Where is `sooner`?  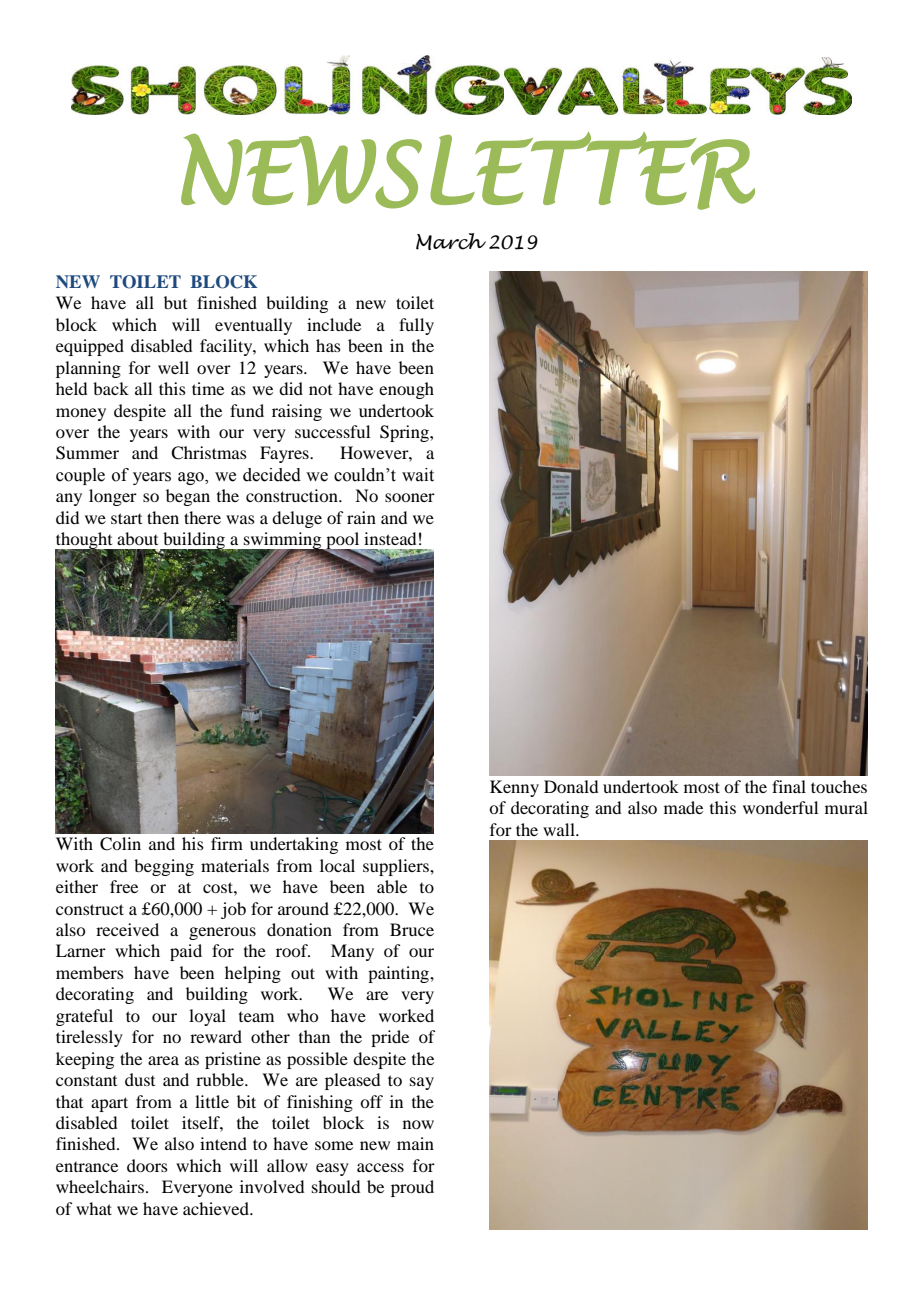
sooner is located at coordinates (410, 497).
